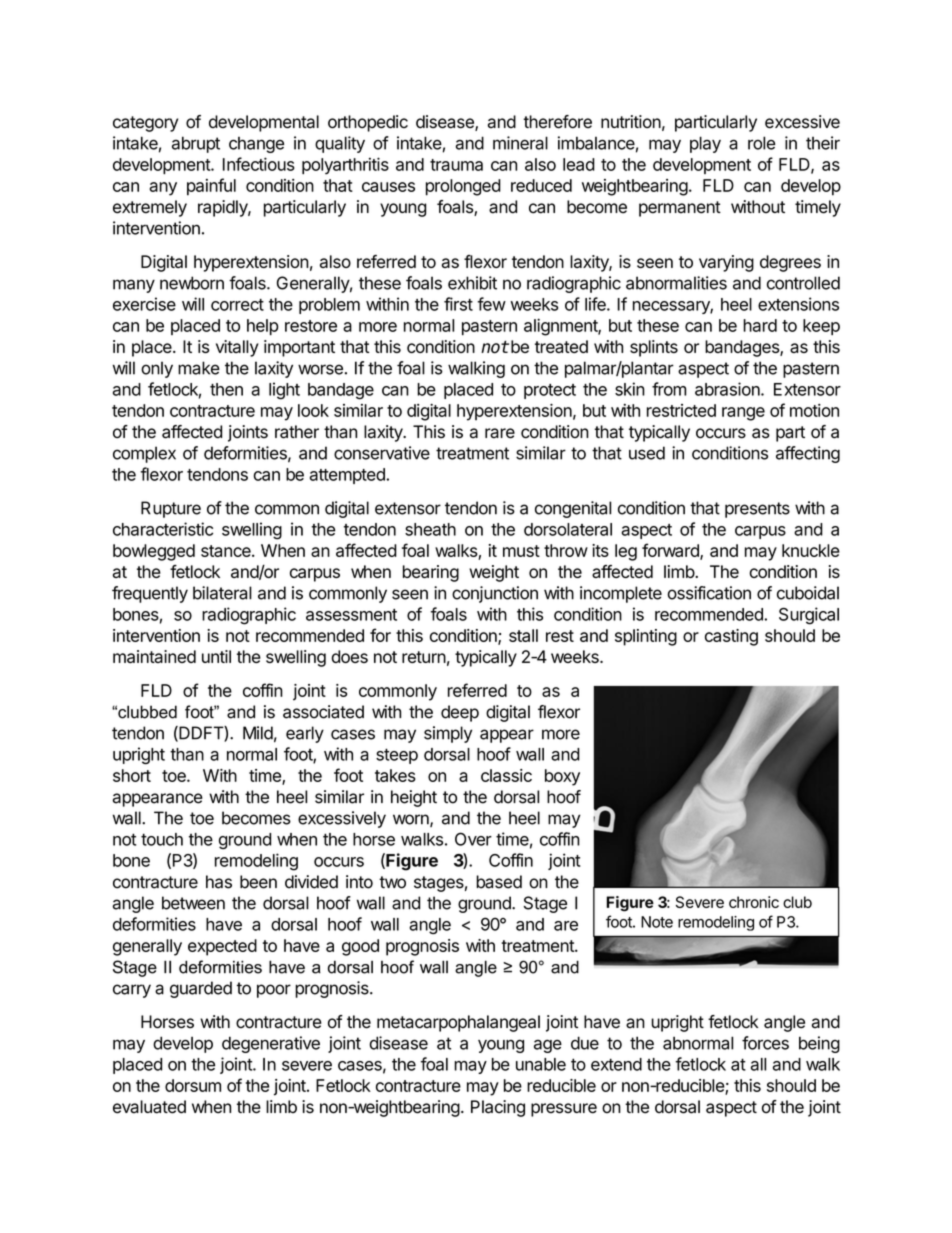 This screenshot has height=1233, width=952. What do you see at coordinates (498, 1108) in the screenshot?
I see `Placing` at bounding box center [498, 1108].
